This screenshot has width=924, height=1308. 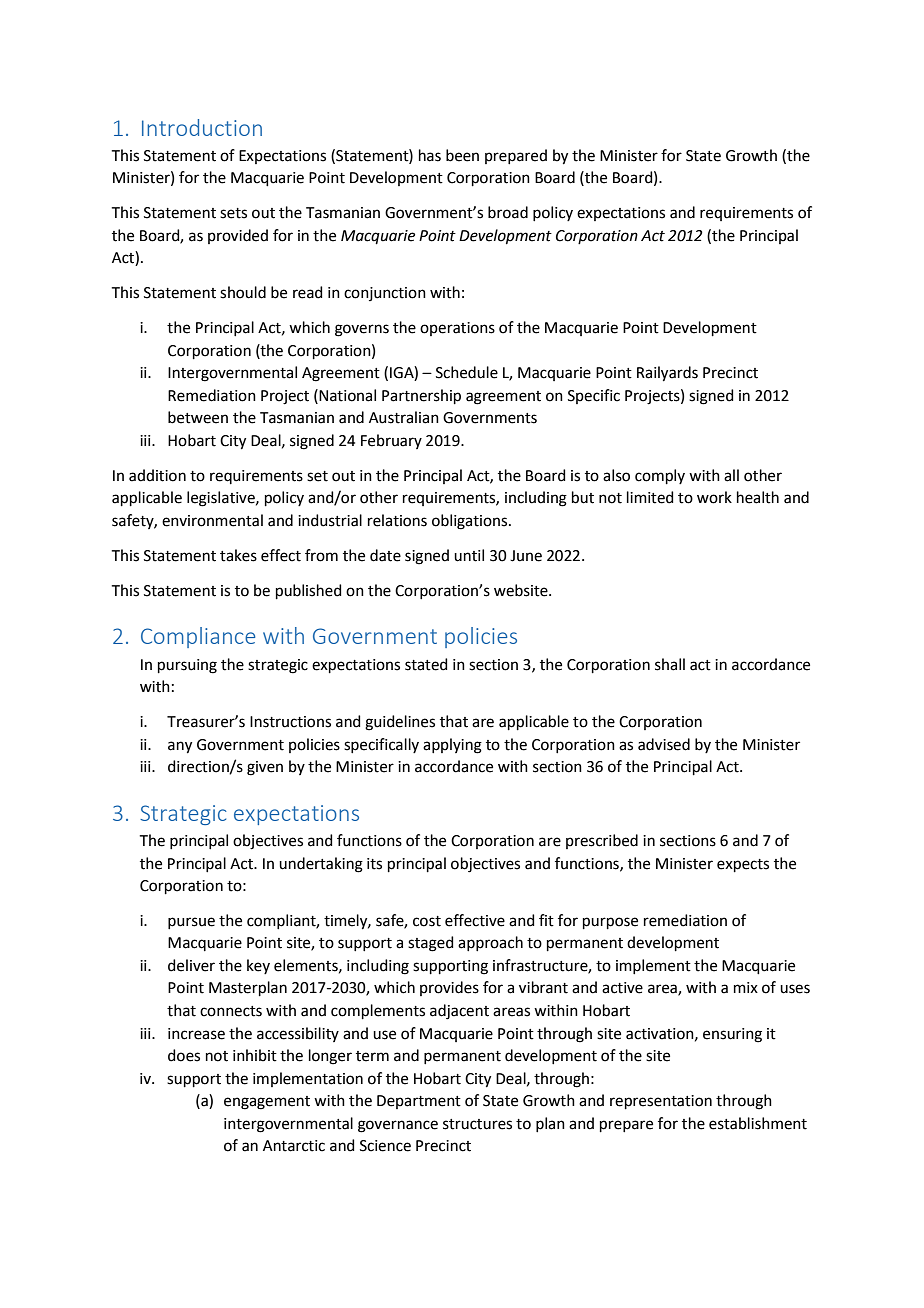 What do you see at coordinates (508, 212) in the screenshot?
I see `broad` at bounding box center [508, 212].
